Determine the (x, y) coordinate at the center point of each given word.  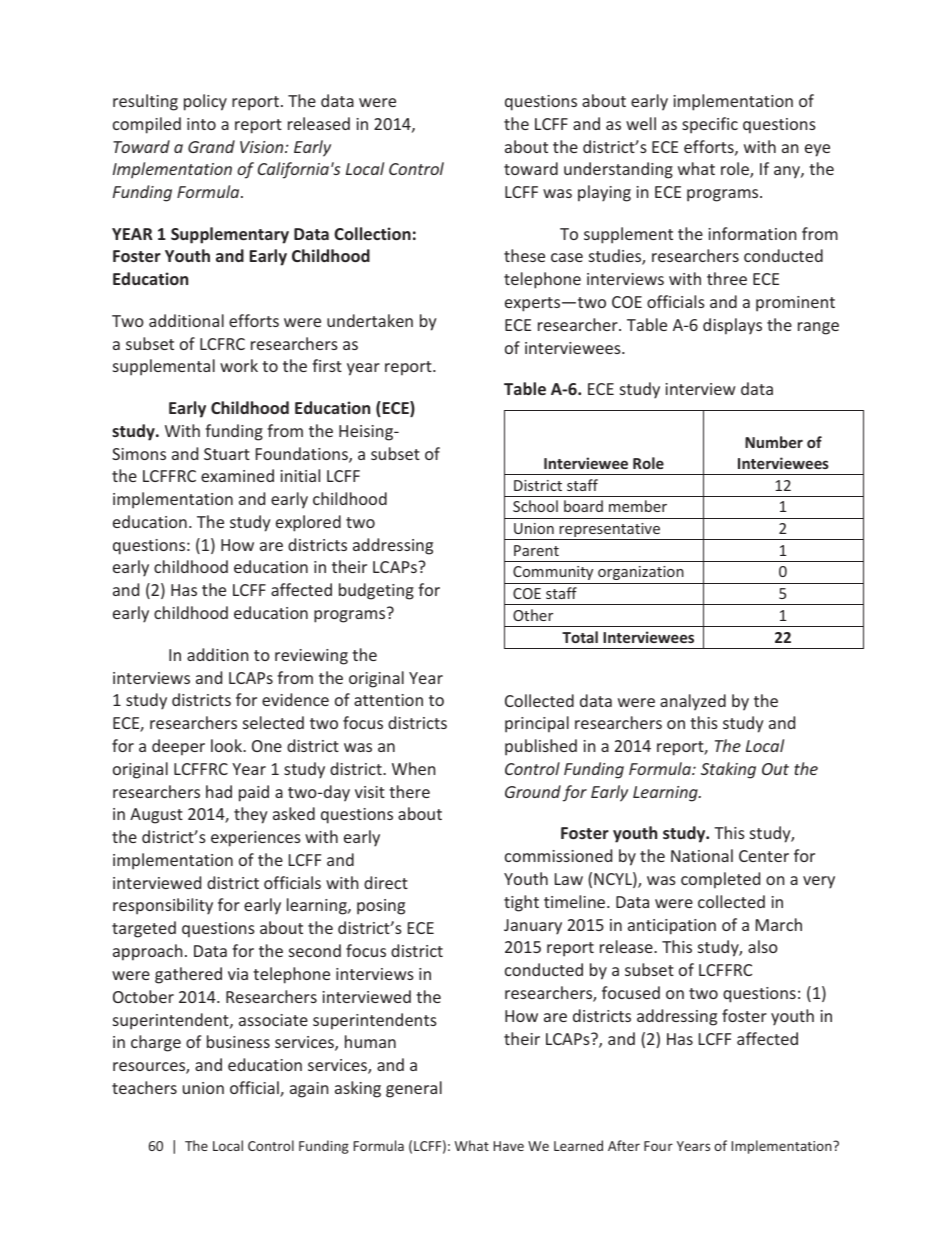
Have (509, 1146)
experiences (256, 839)
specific (710, 125)
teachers (144, 1087)
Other (533, 615)
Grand (211, 146)
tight (521, 903)
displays (732, 326)
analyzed (693, 702)
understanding (618, 170)
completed (720, 880)
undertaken (370, 320)
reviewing (311, 657)
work (239, 365)
